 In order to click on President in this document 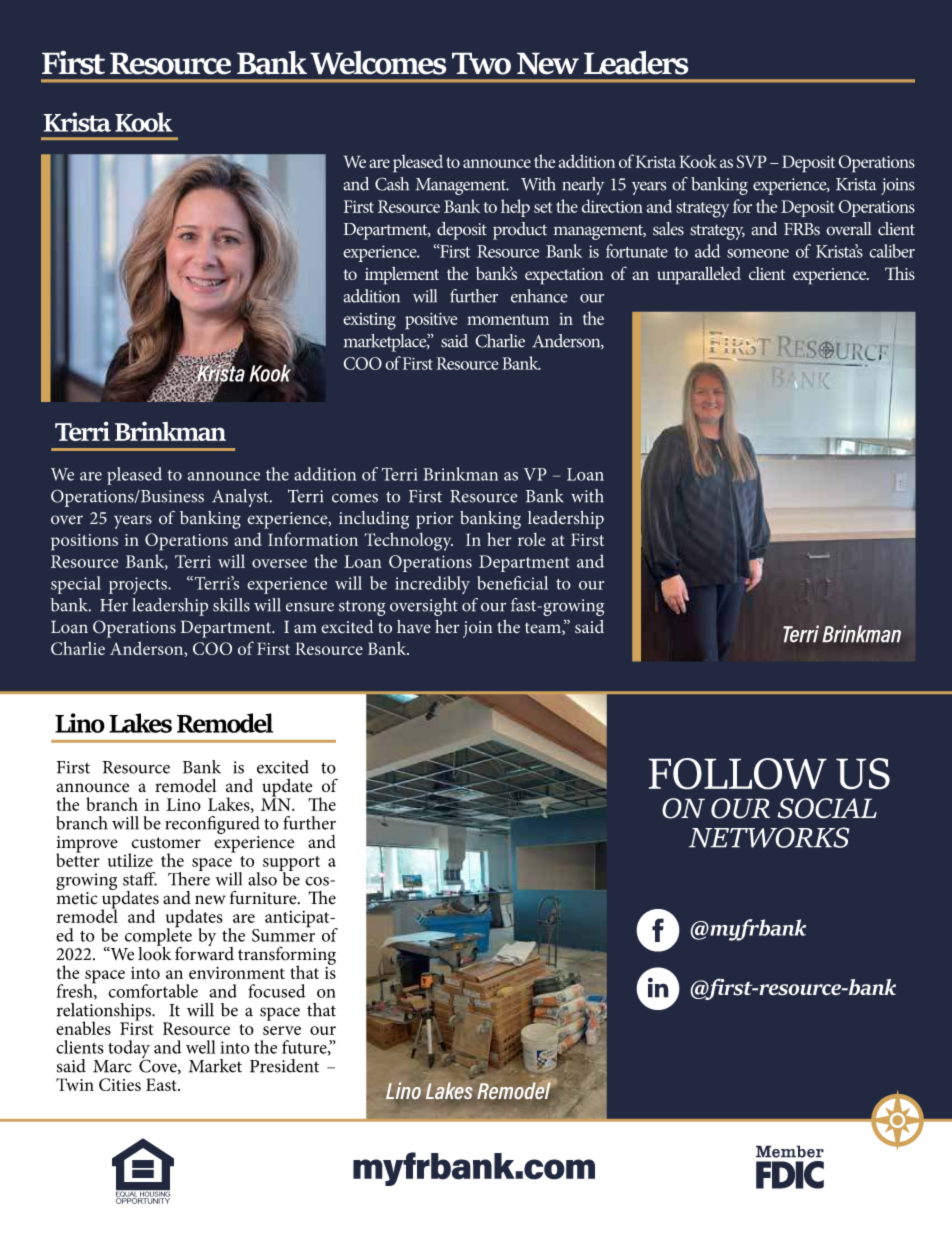, I will do `click(284, 1066)`.
